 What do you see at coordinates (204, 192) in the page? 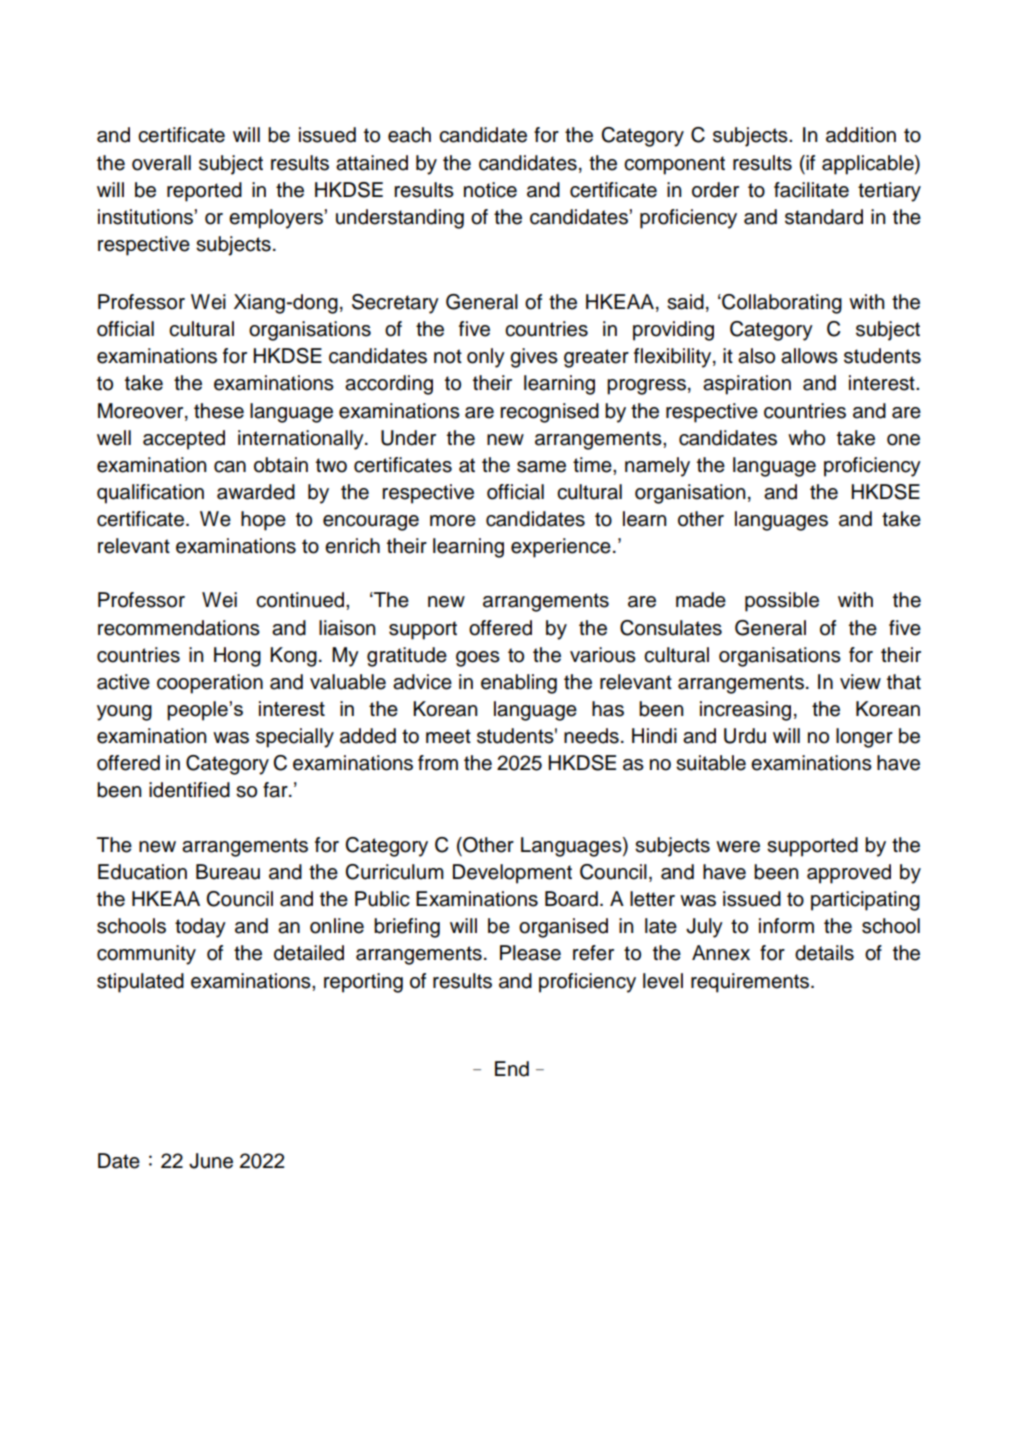
I see `reported` at bounding box center [204, 192].
